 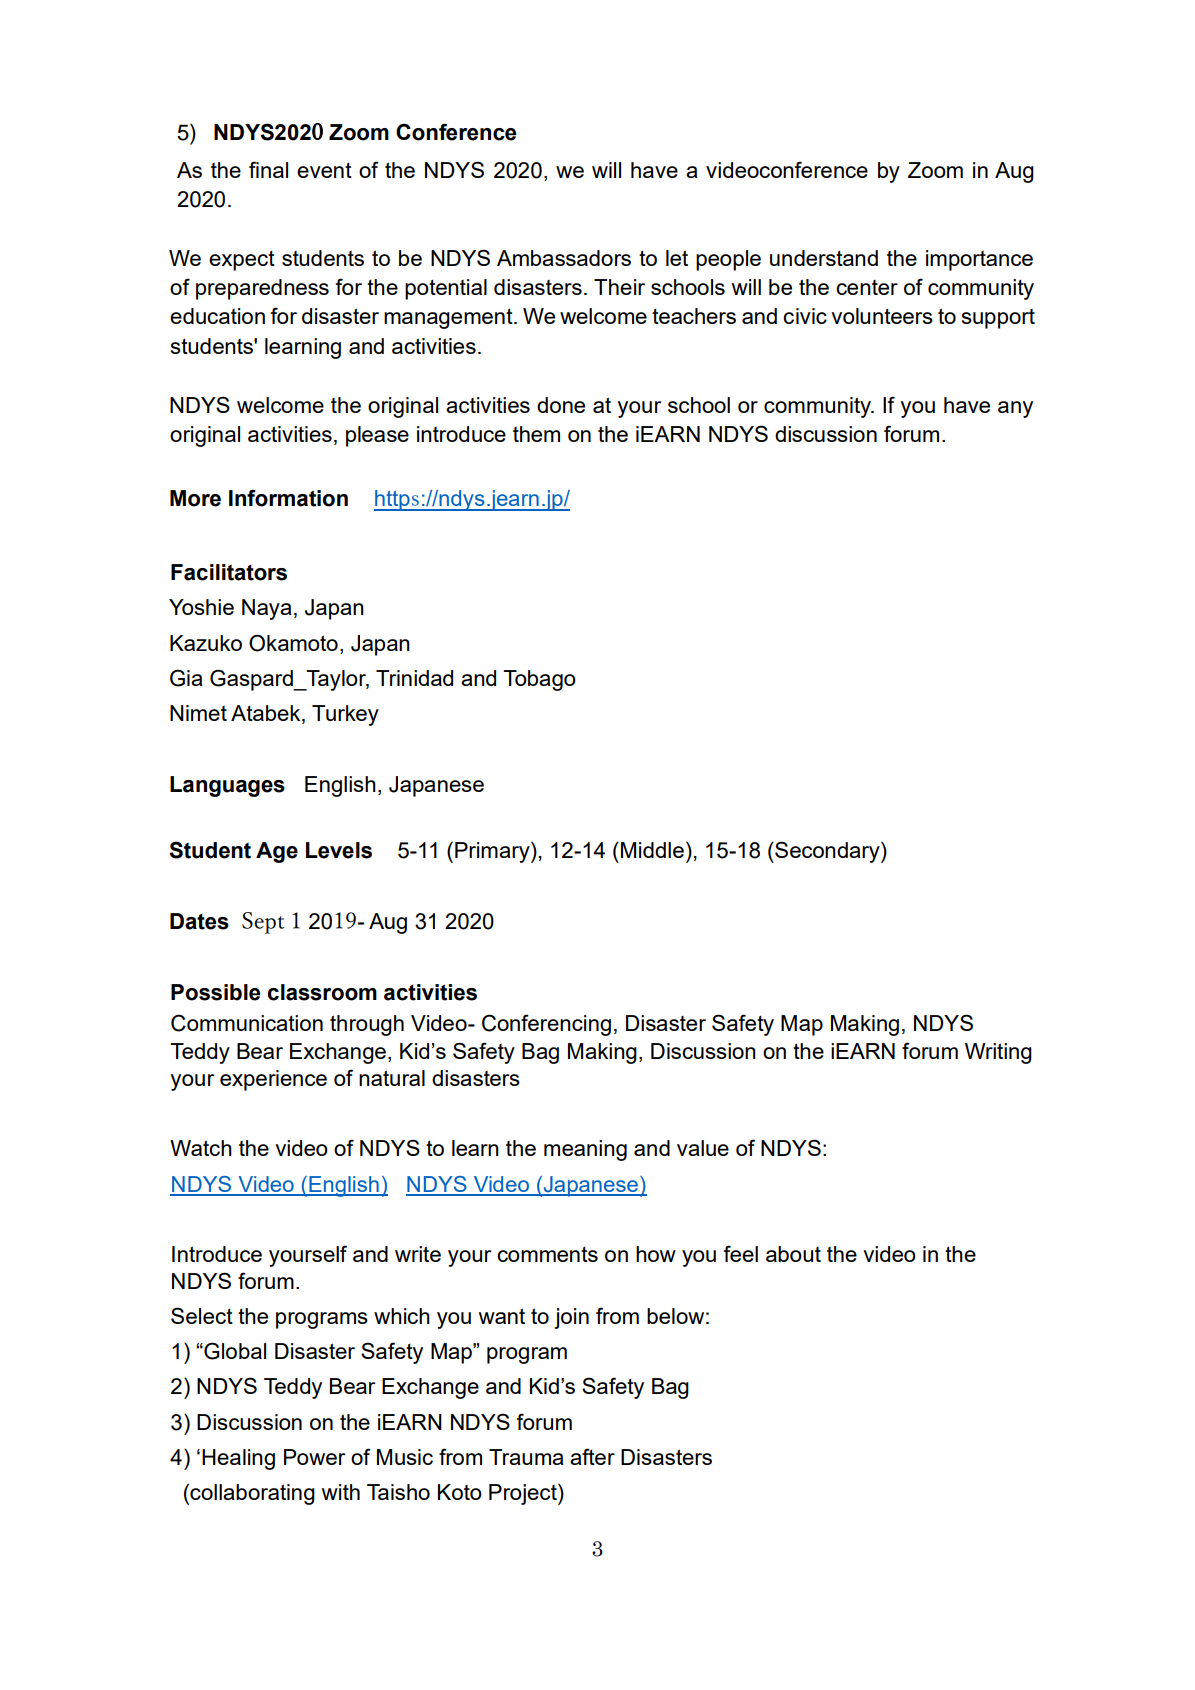 I want to click on Writing, so click(x=998, y=1053).
